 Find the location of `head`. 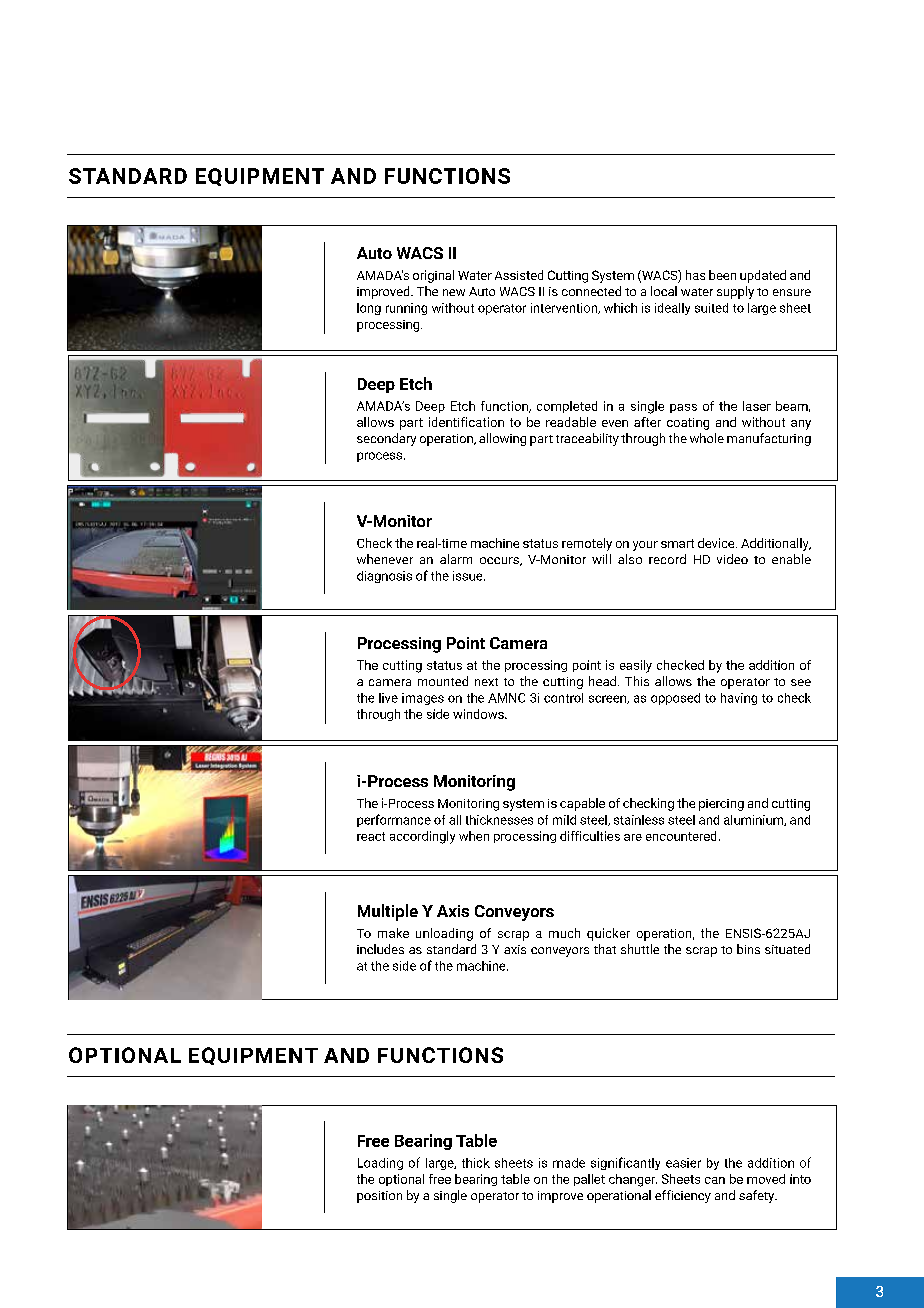

head is located at coordinates (604, 681).
